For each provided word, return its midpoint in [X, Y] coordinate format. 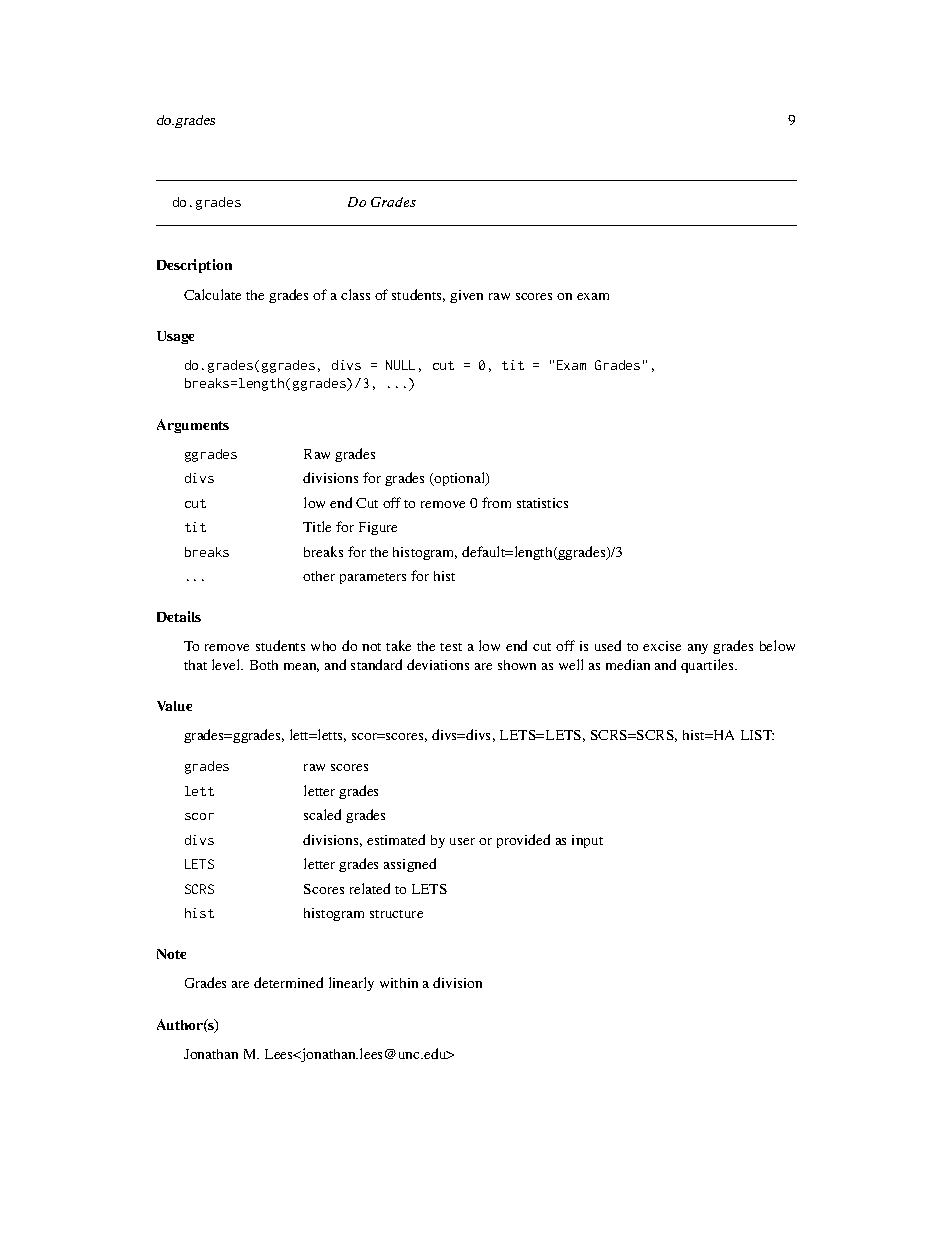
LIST [757, 735]
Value [174, 706]
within [399, 983]
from [496, 502]
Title [317, 526]
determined [288, 982]
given [466, 296]
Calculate [212, 294]
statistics [542, 503]
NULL [400, 365]
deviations [438, 664]
